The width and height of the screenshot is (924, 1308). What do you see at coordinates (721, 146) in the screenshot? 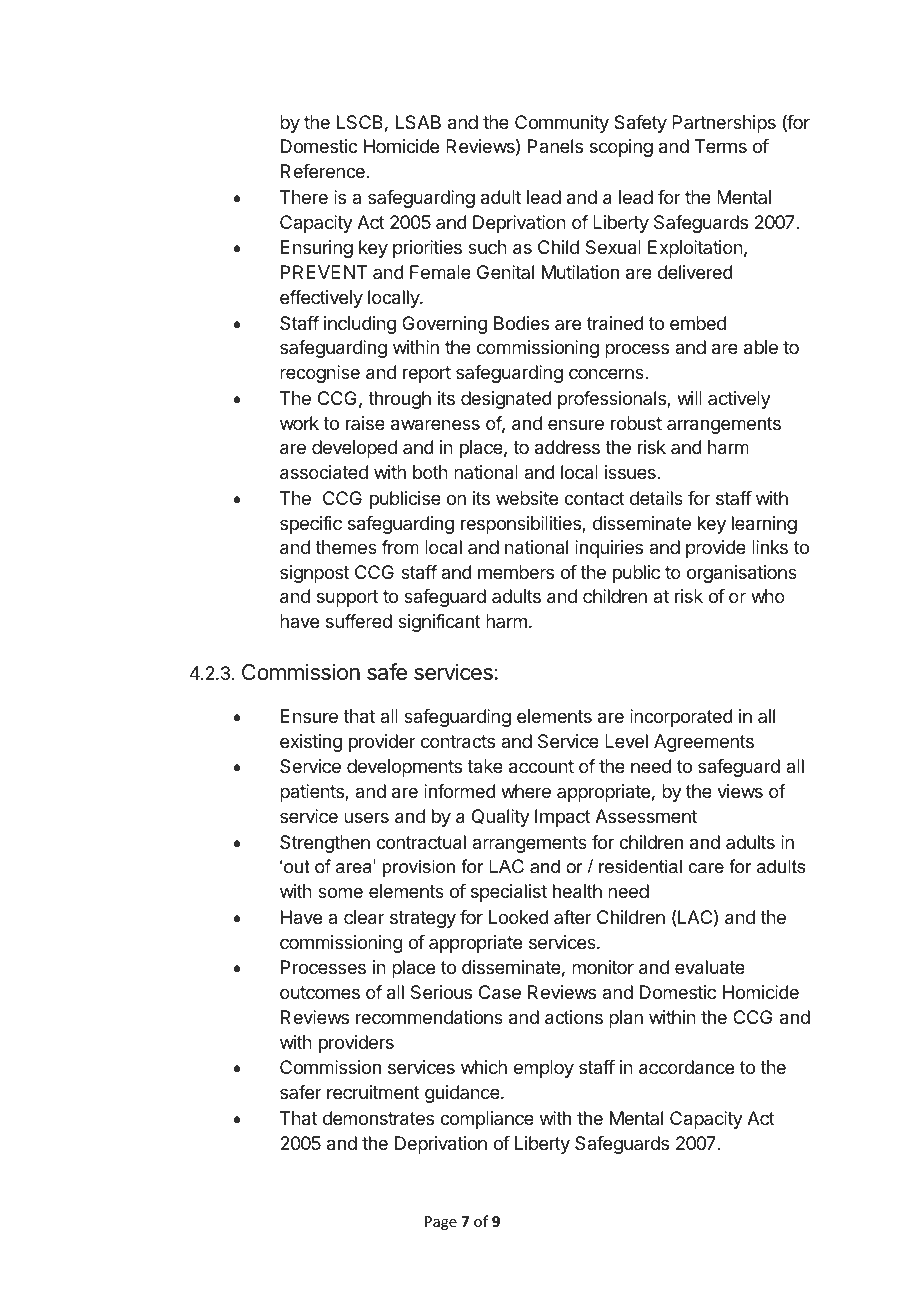
I see `Terms` at bounding box center [721, 146].
